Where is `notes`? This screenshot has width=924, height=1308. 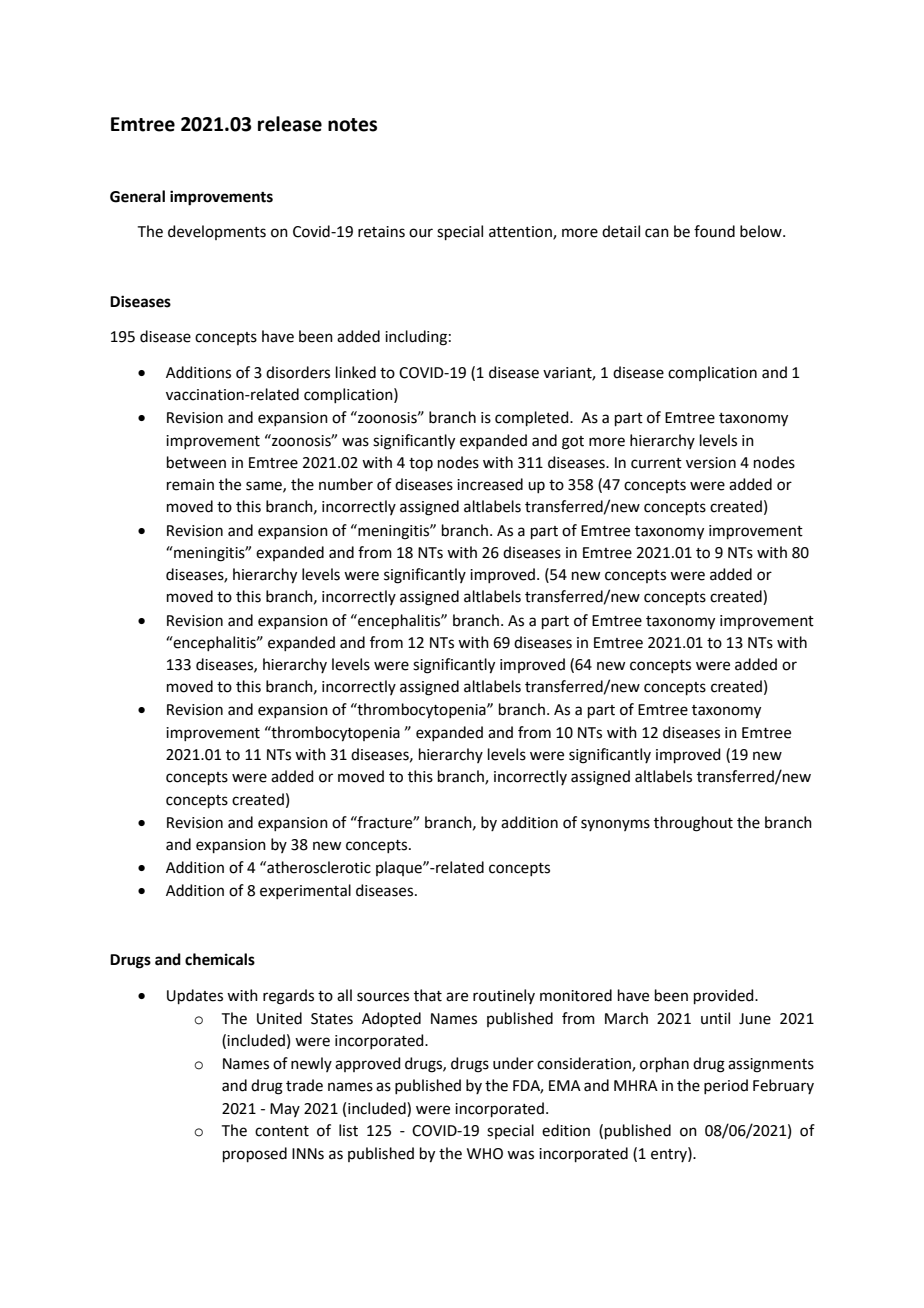
notes is located at coordinates (352, 125).
